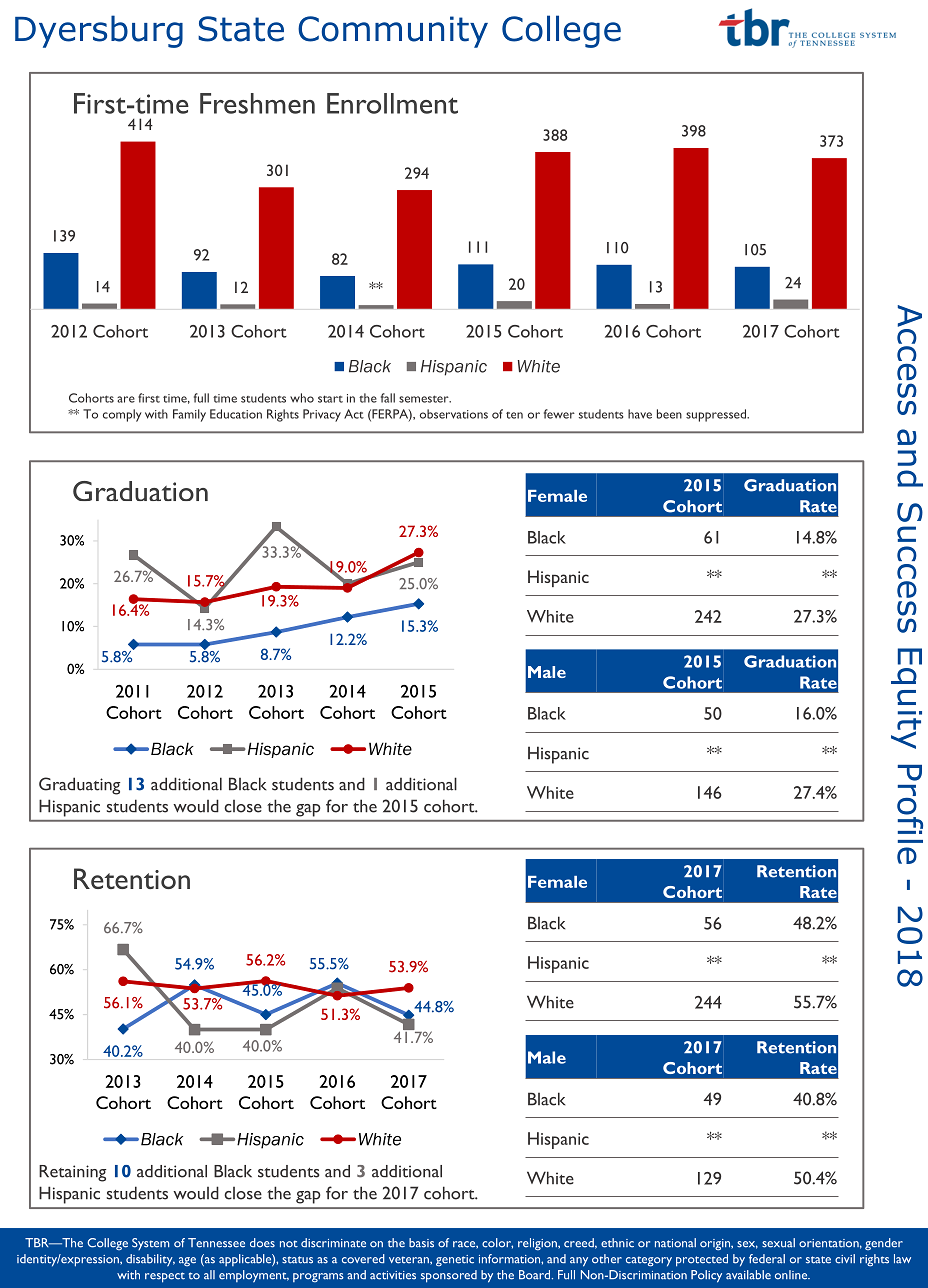  What do you see at coordinates (79, 786) in the screenshot?
I see `Graduating` at bounding box center [79, 786].
